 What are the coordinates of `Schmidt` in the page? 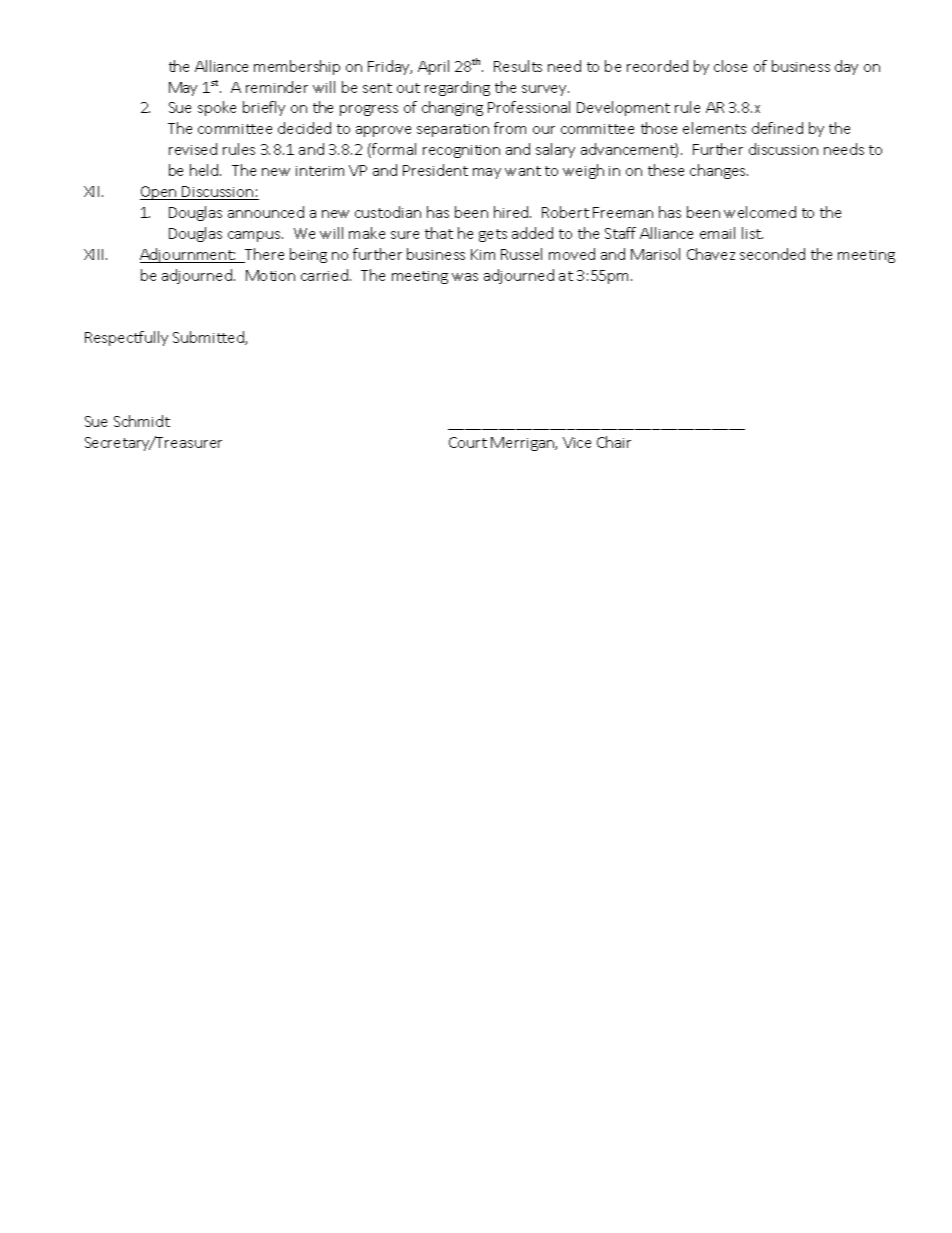 It's located at (142, 421).
